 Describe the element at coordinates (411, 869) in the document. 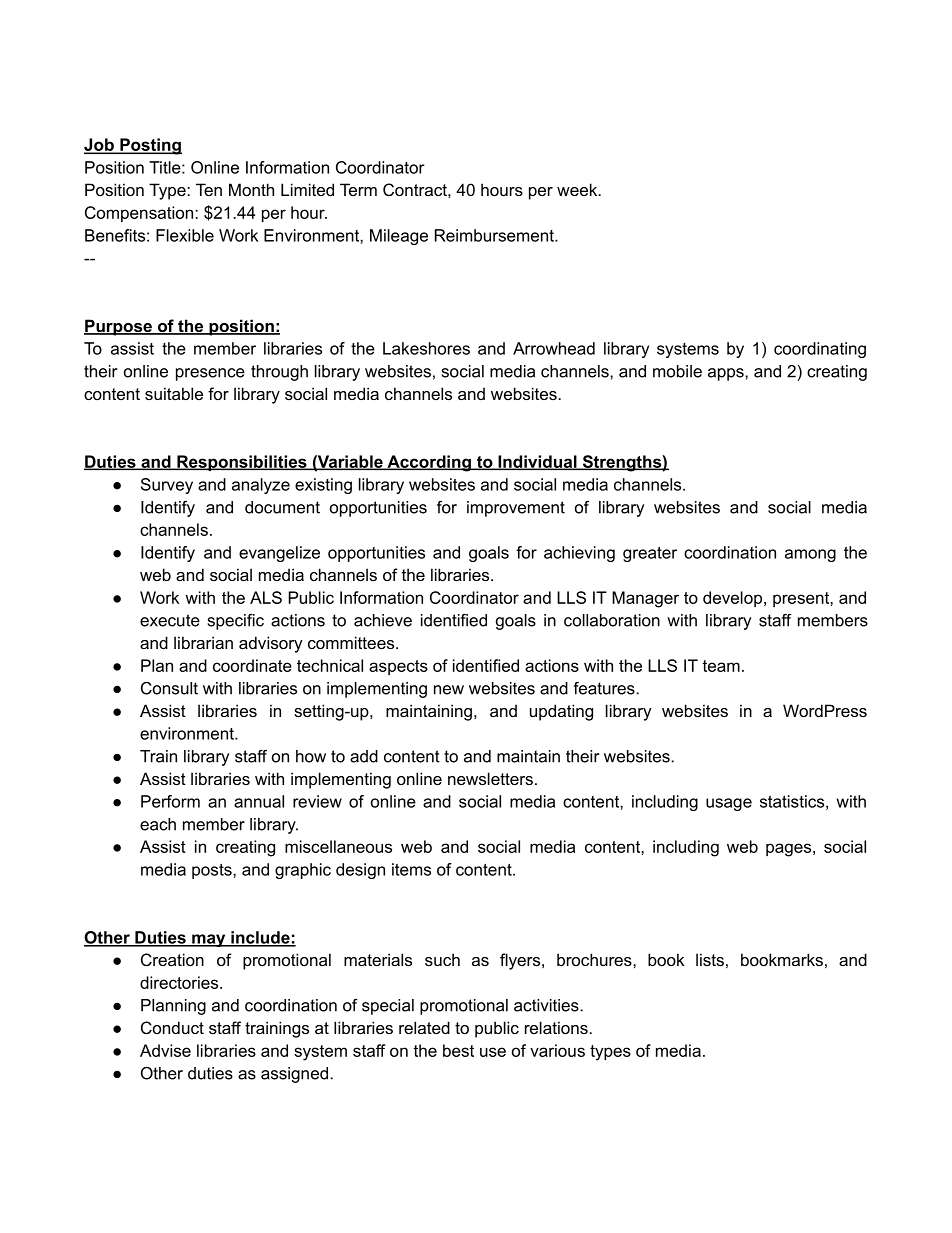

I see `items` at that location.
